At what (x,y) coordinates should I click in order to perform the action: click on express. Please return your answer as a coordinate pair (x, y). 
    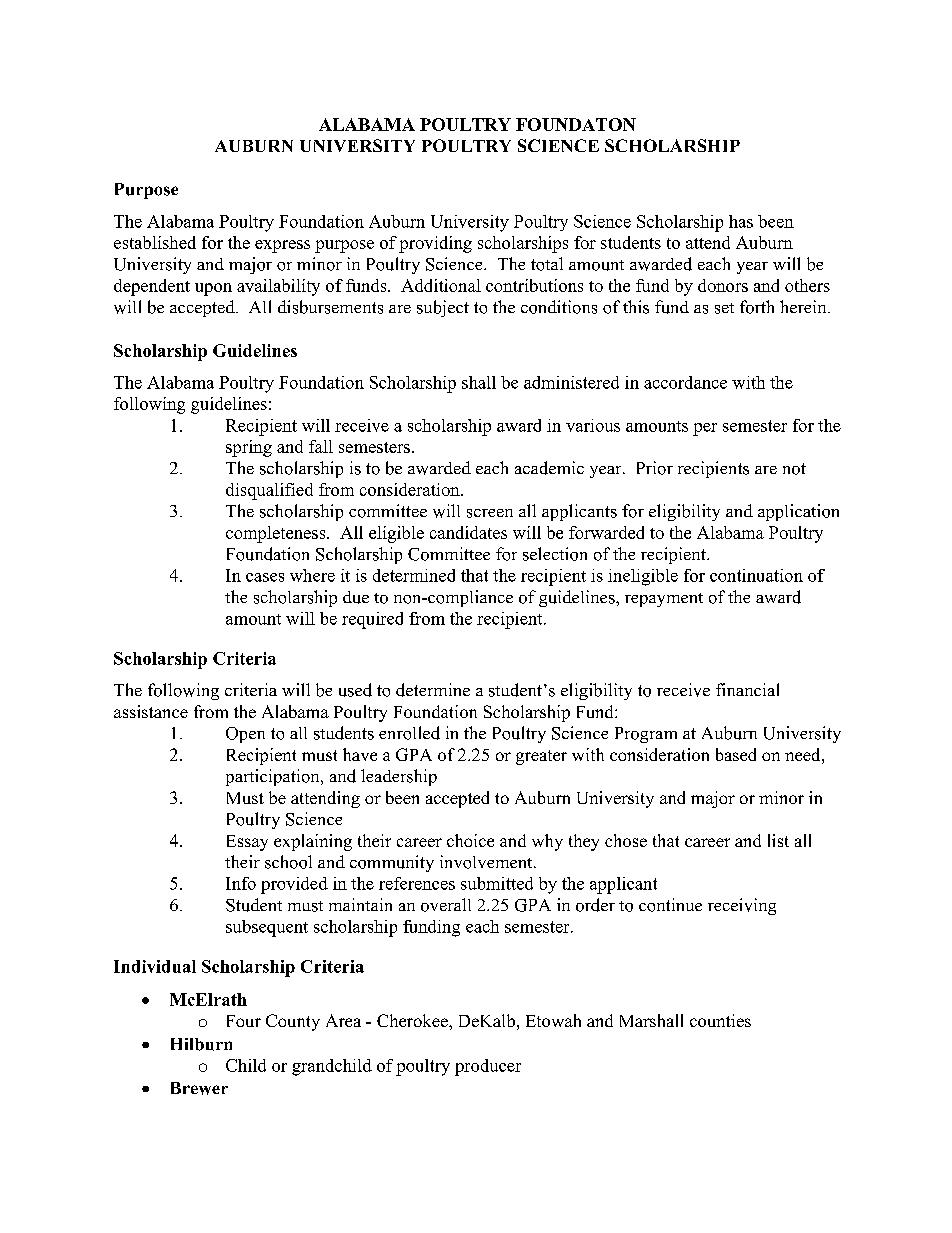
    Looking at the image, I should click on (282, 246).
